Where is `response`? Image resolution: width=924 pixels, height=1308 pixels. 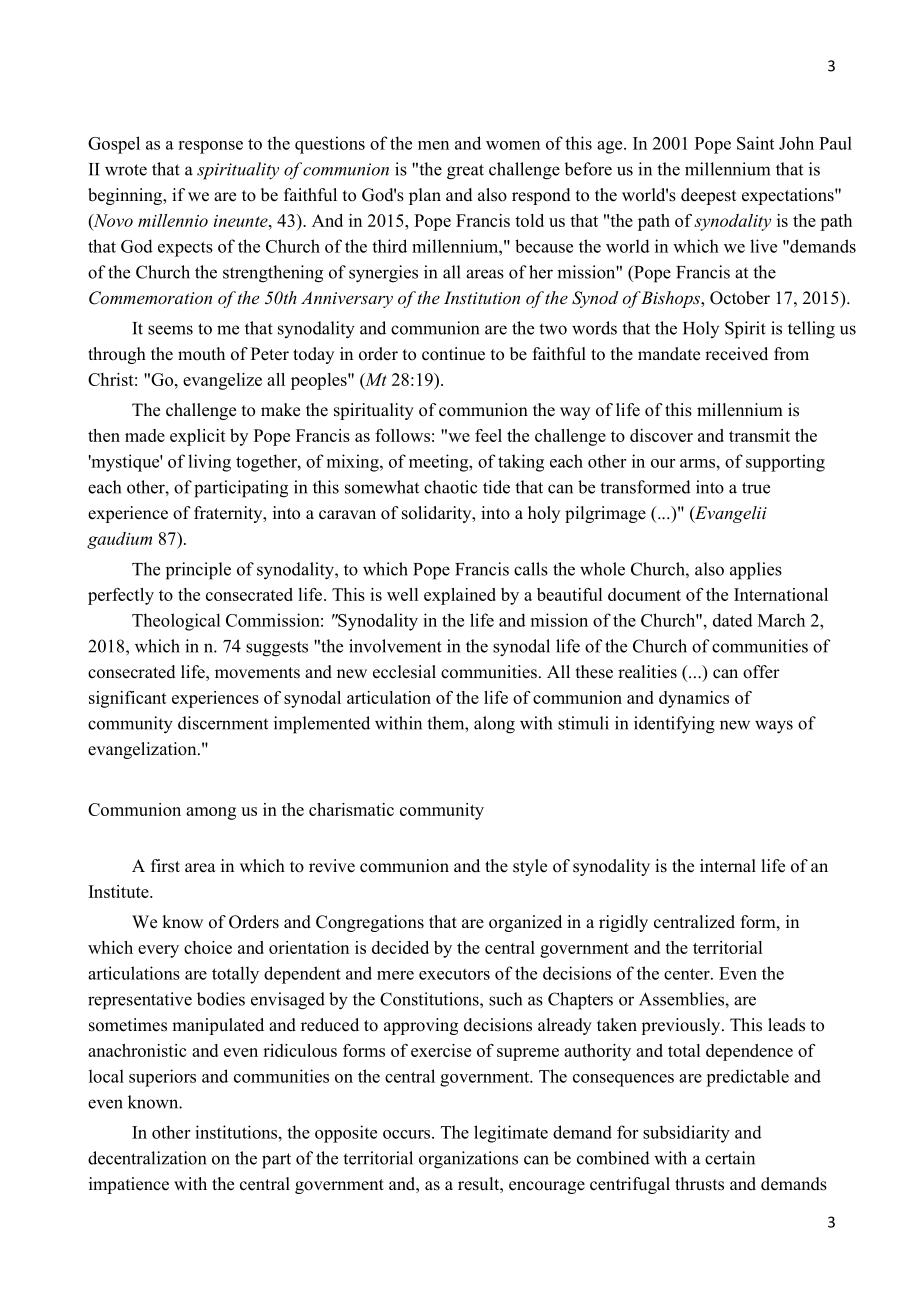
response is located at coordinates (210, 147).
